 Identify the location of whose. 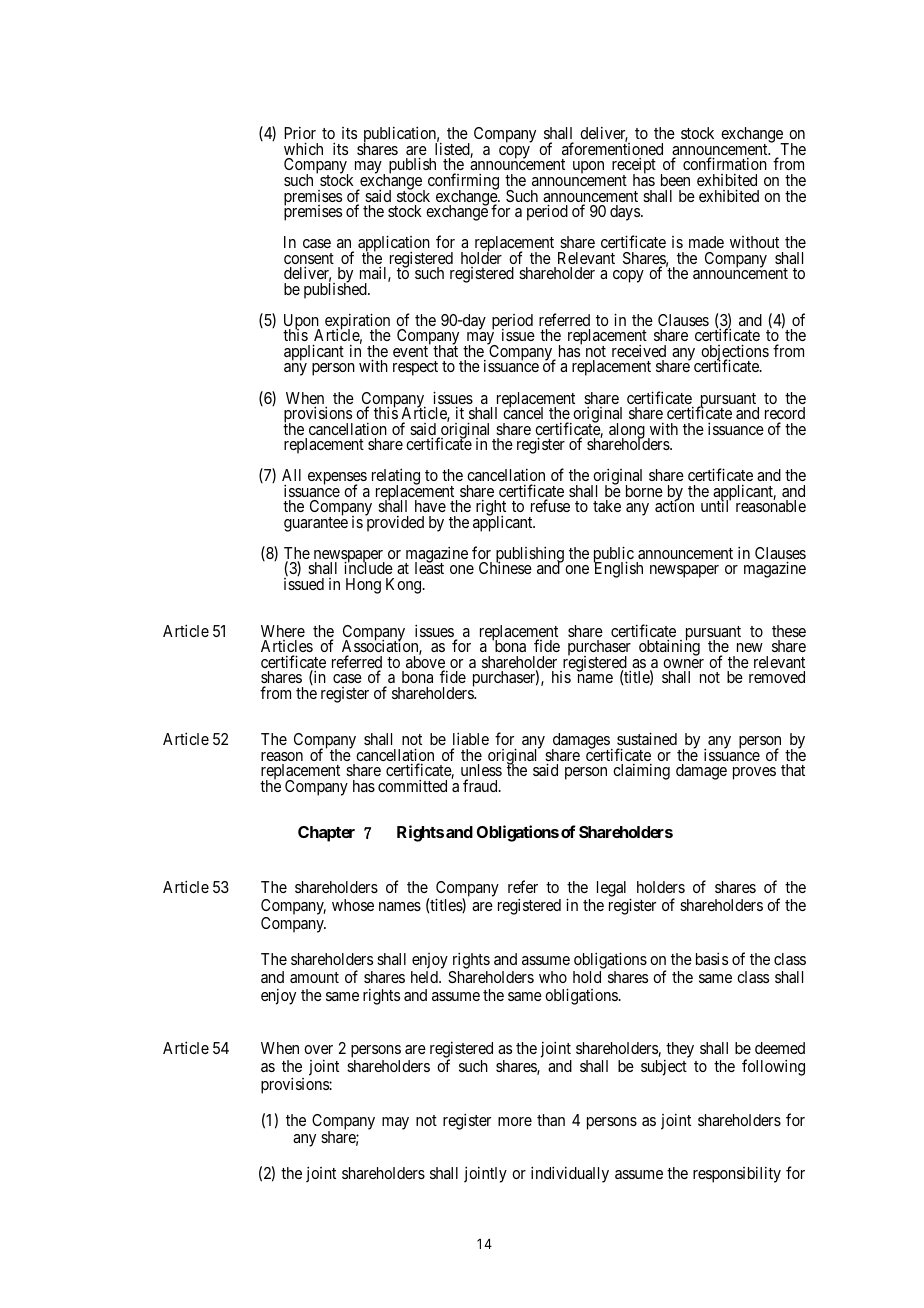
(353, 905).
